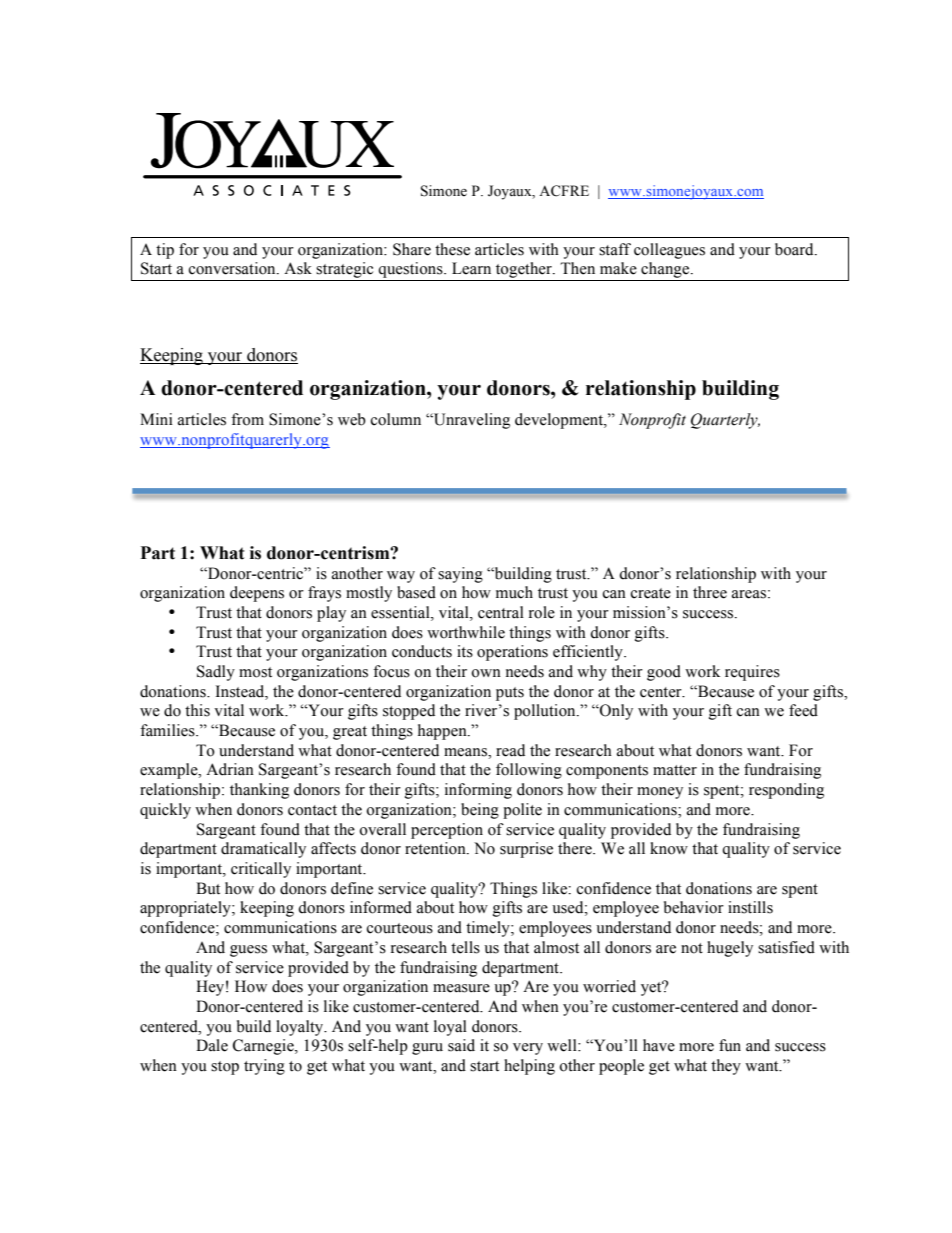 This screenshot has height=1233, width=952. I want to click on said, so click(461, 1045).
